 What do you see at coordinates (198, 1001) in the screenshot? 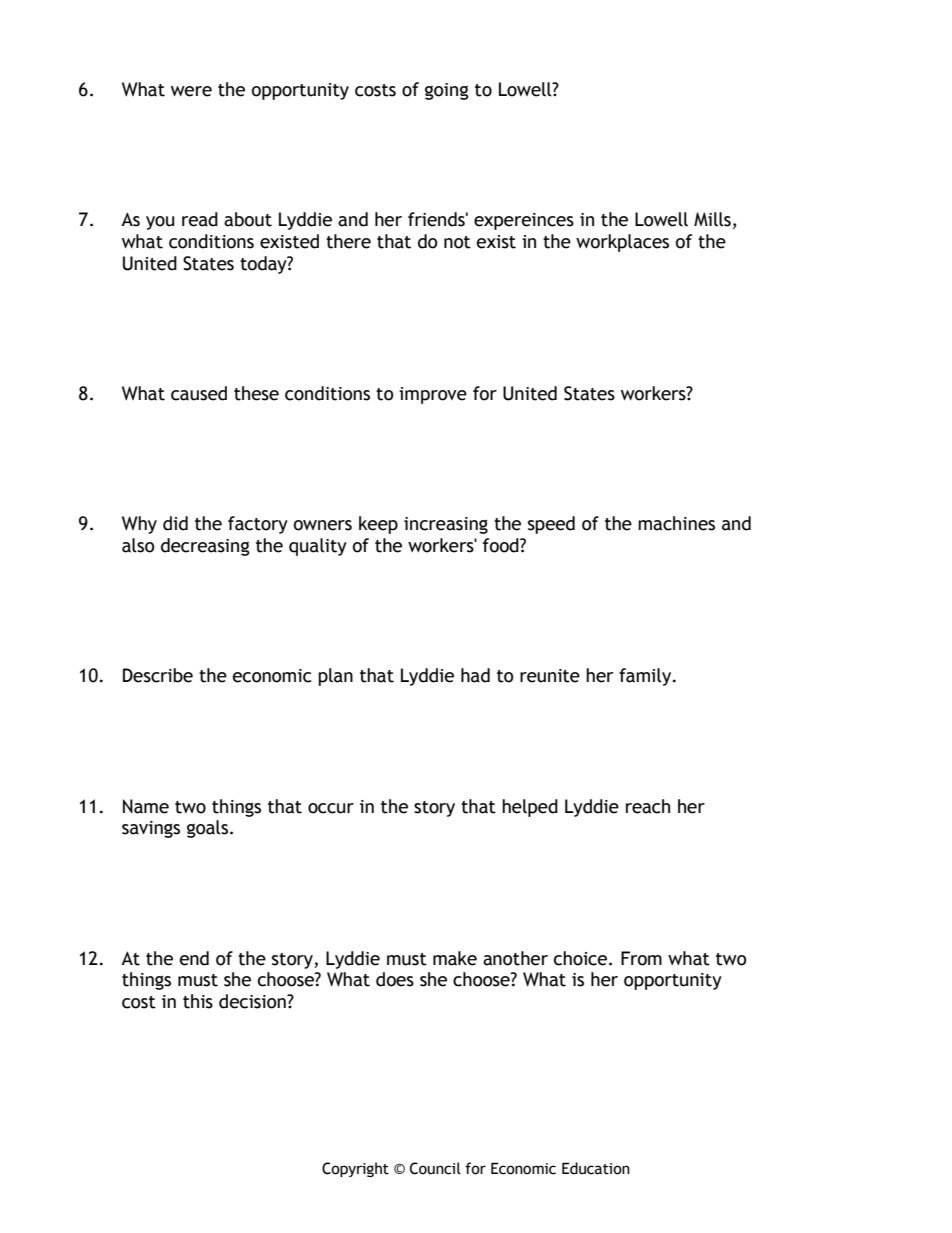
I see `this` at bounding box center [198, 1001].
